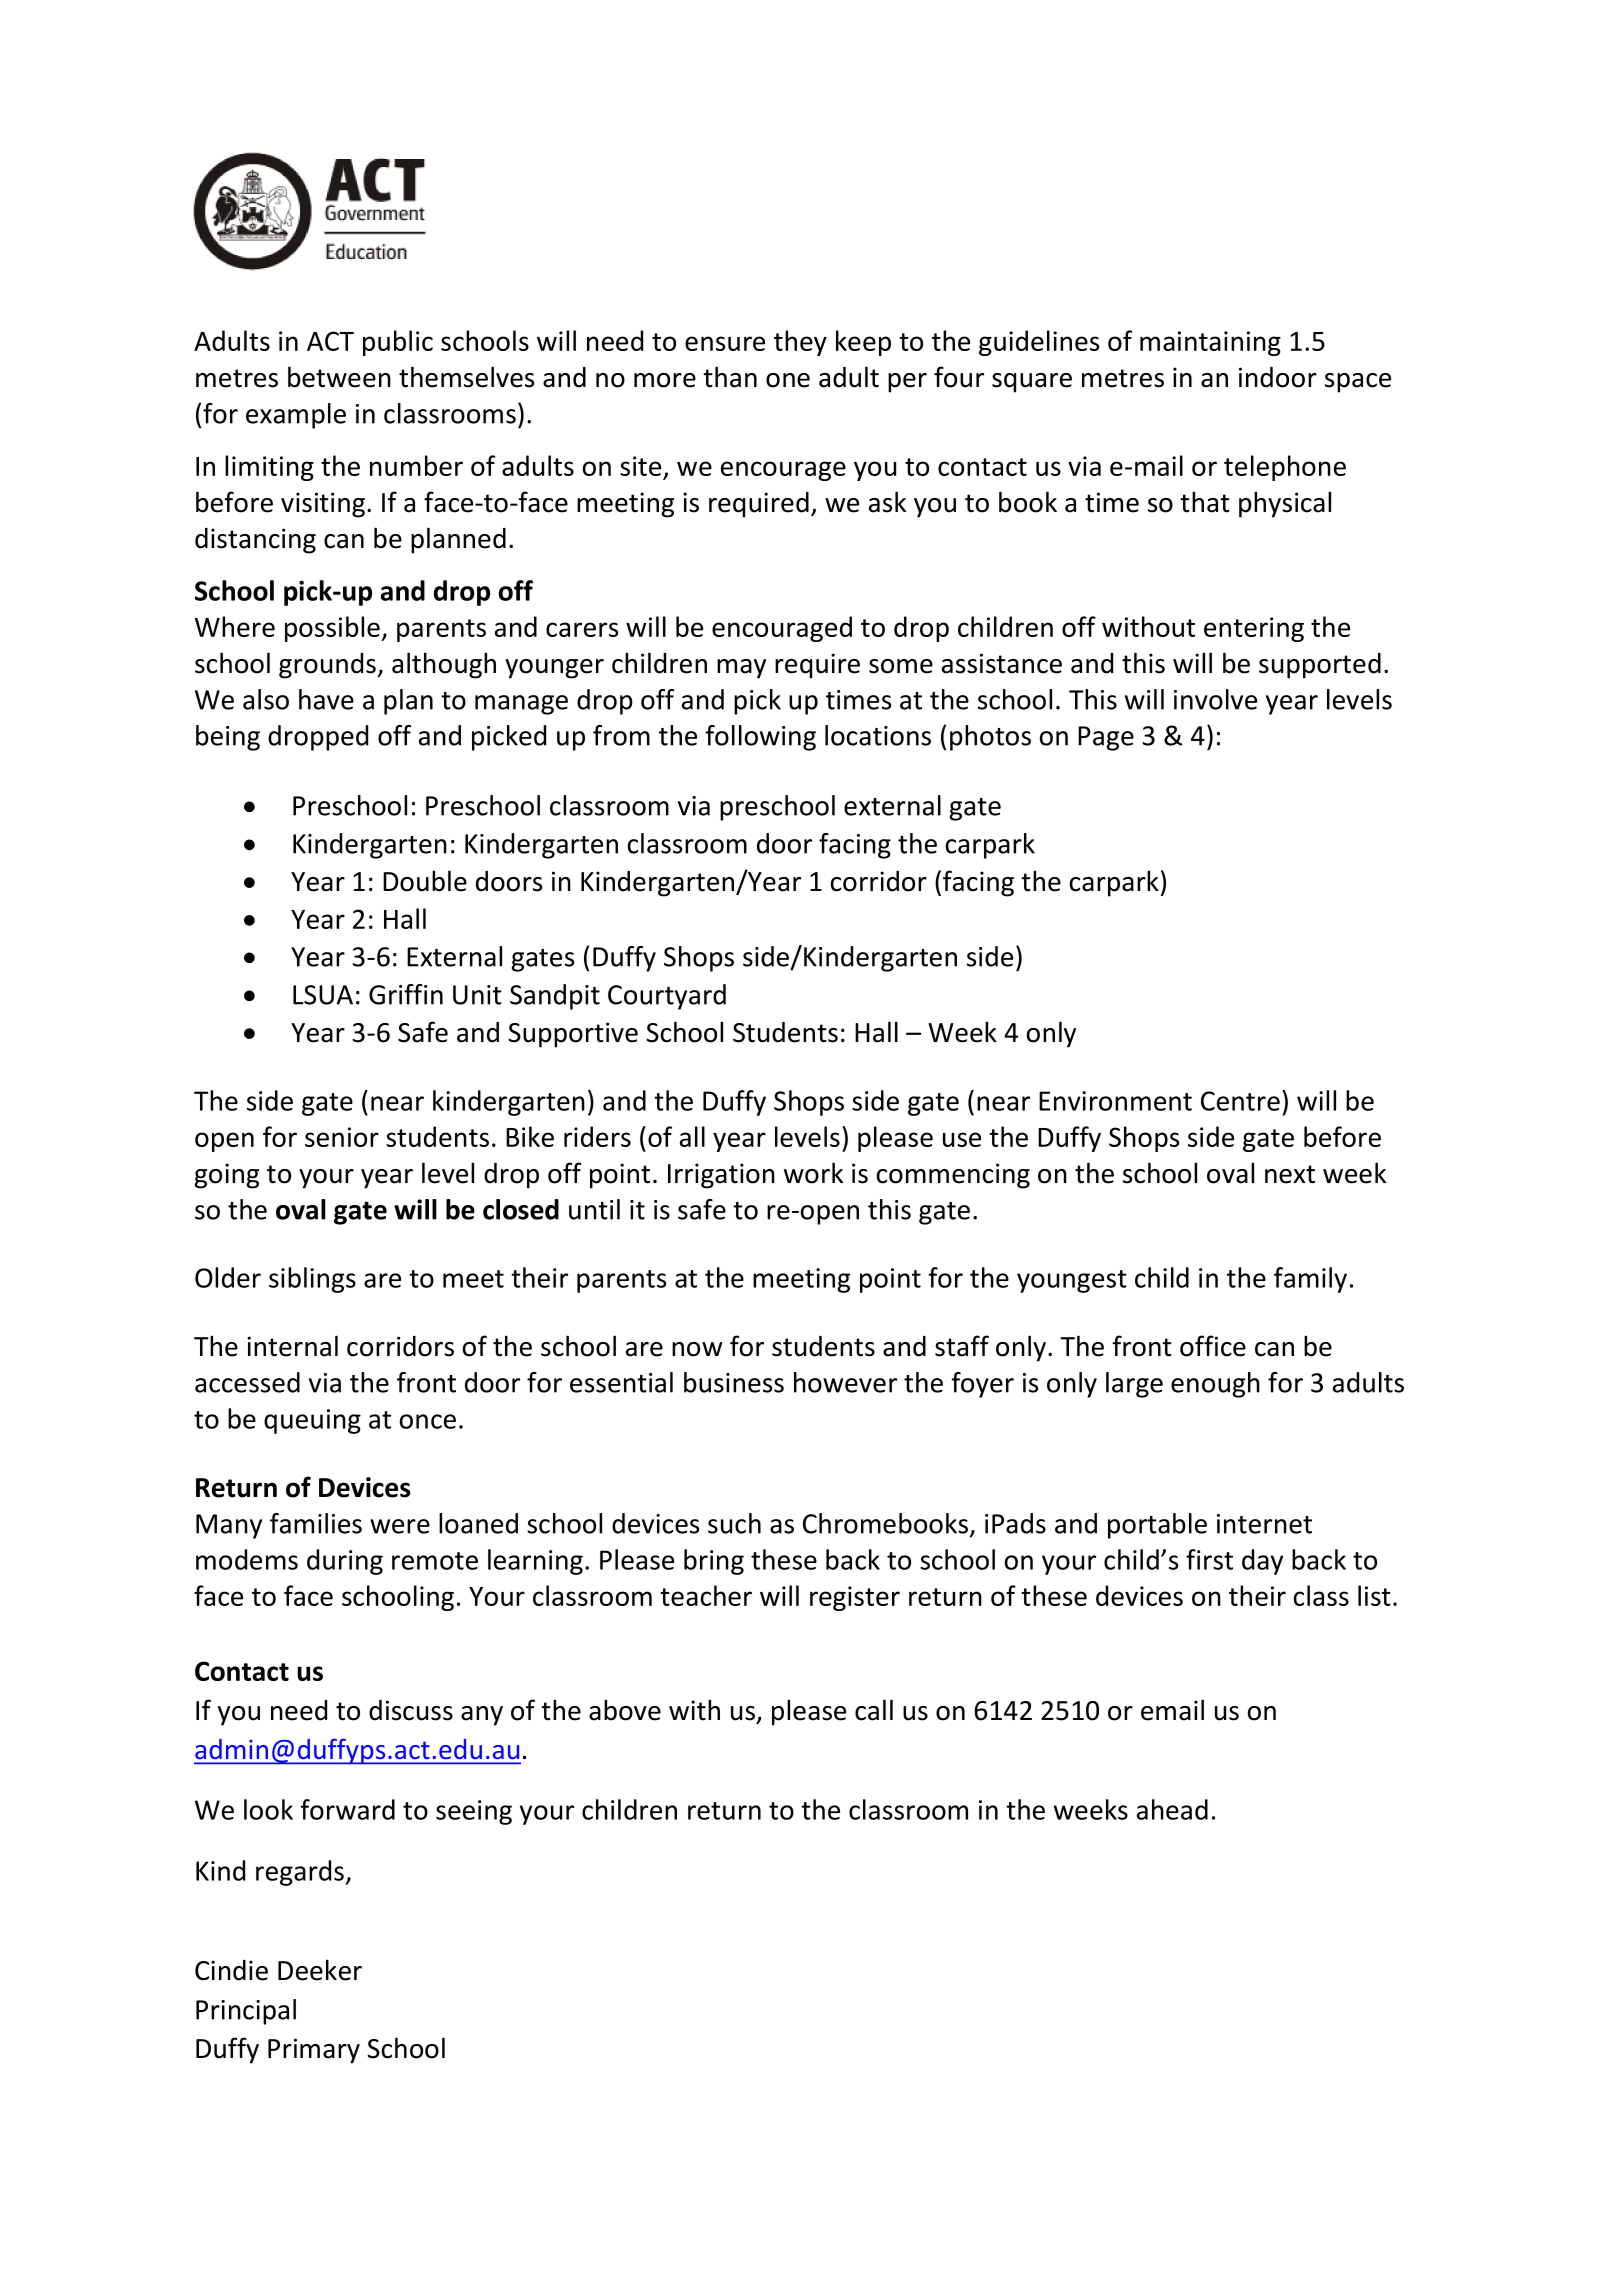 This page has height=2269, width=1604. Describe the element at coordinates (874, 1710) in the page. I see `call` at that location.
